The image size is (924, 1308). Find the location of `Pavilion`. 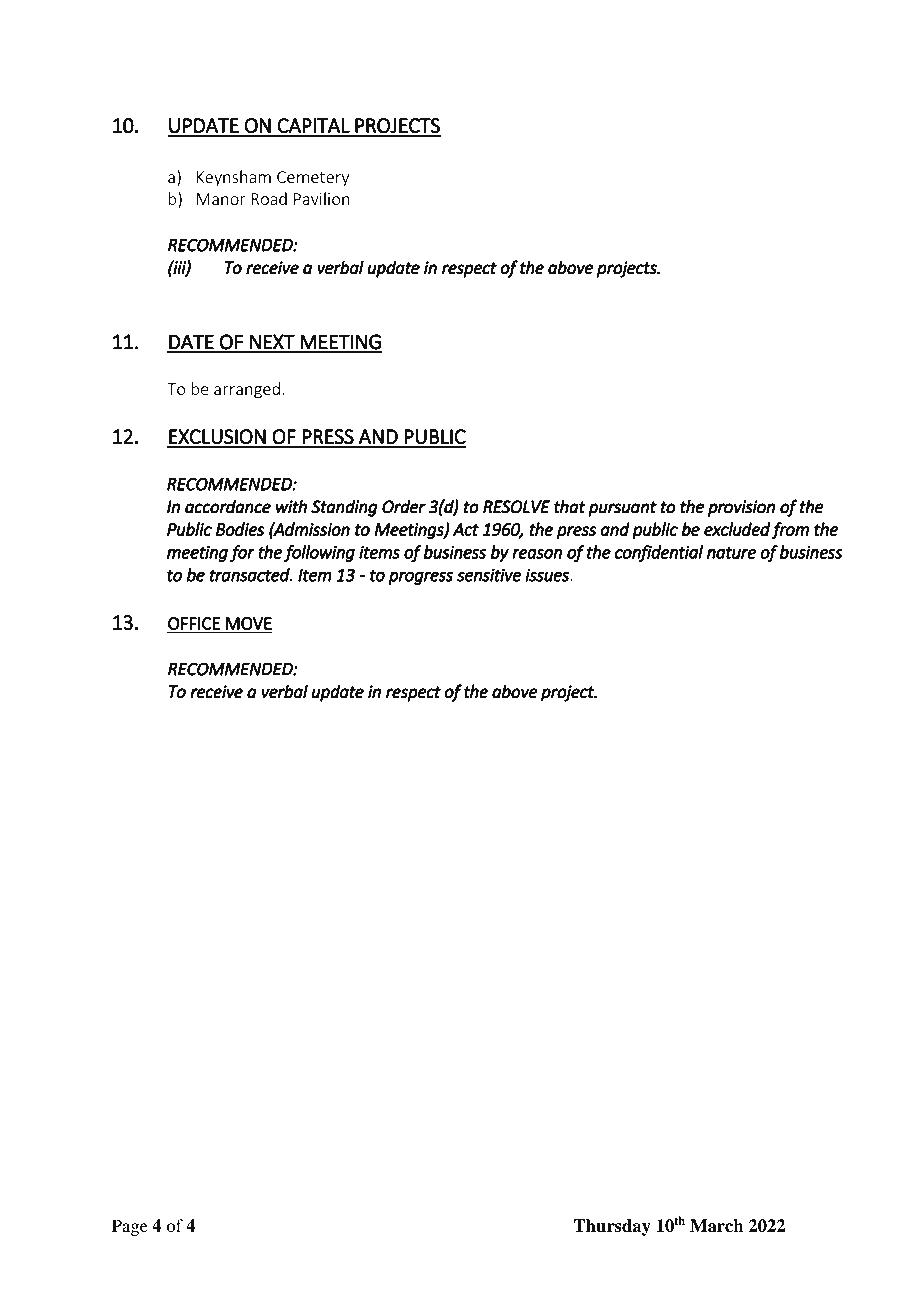

Pavilion is located at coordinates (322, 198).
